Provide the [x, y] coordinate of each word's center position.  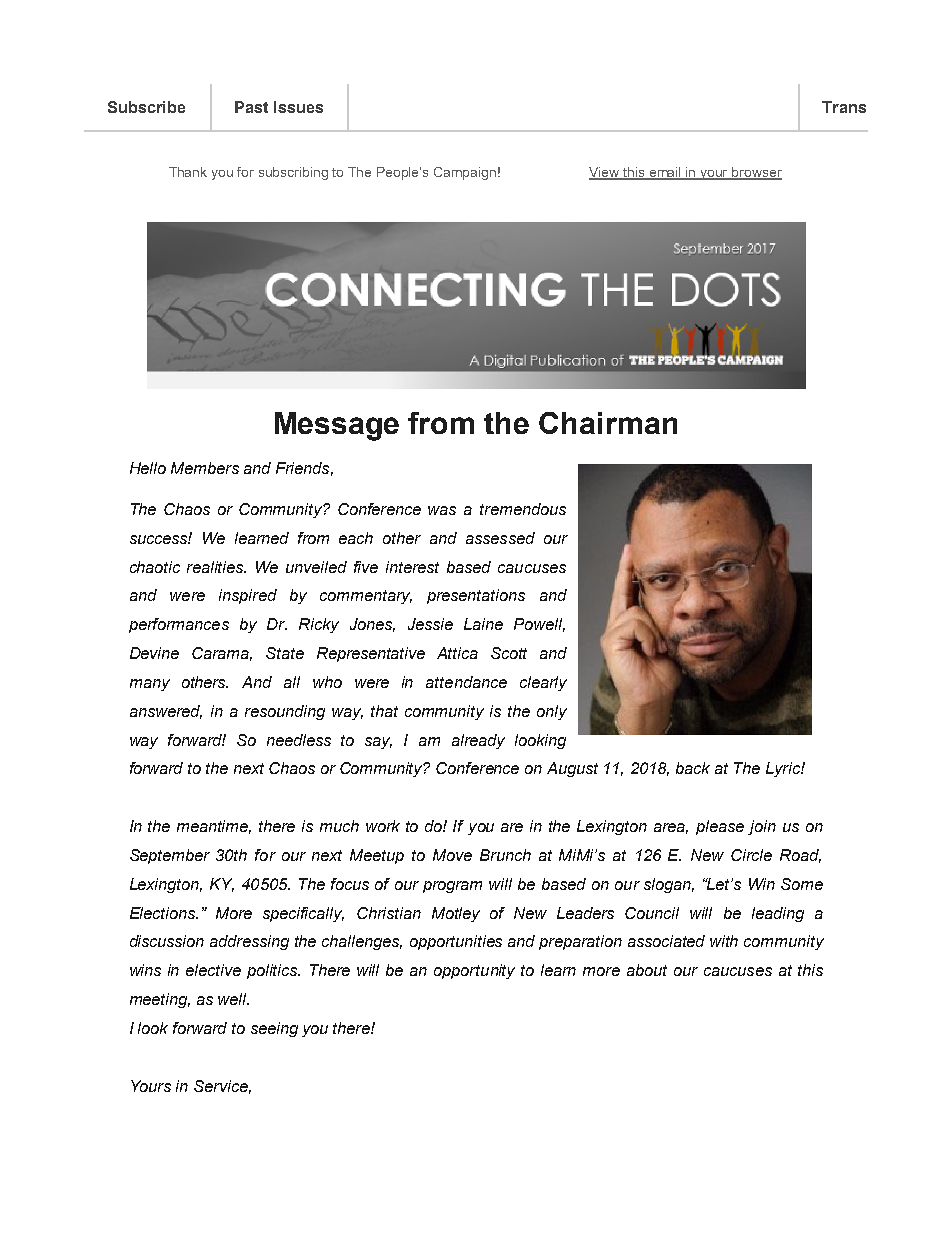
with [724, 941]
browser [756, 173]
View [605, 173]
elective [213, 970]
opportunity [474, 971]
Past [251, 107]
